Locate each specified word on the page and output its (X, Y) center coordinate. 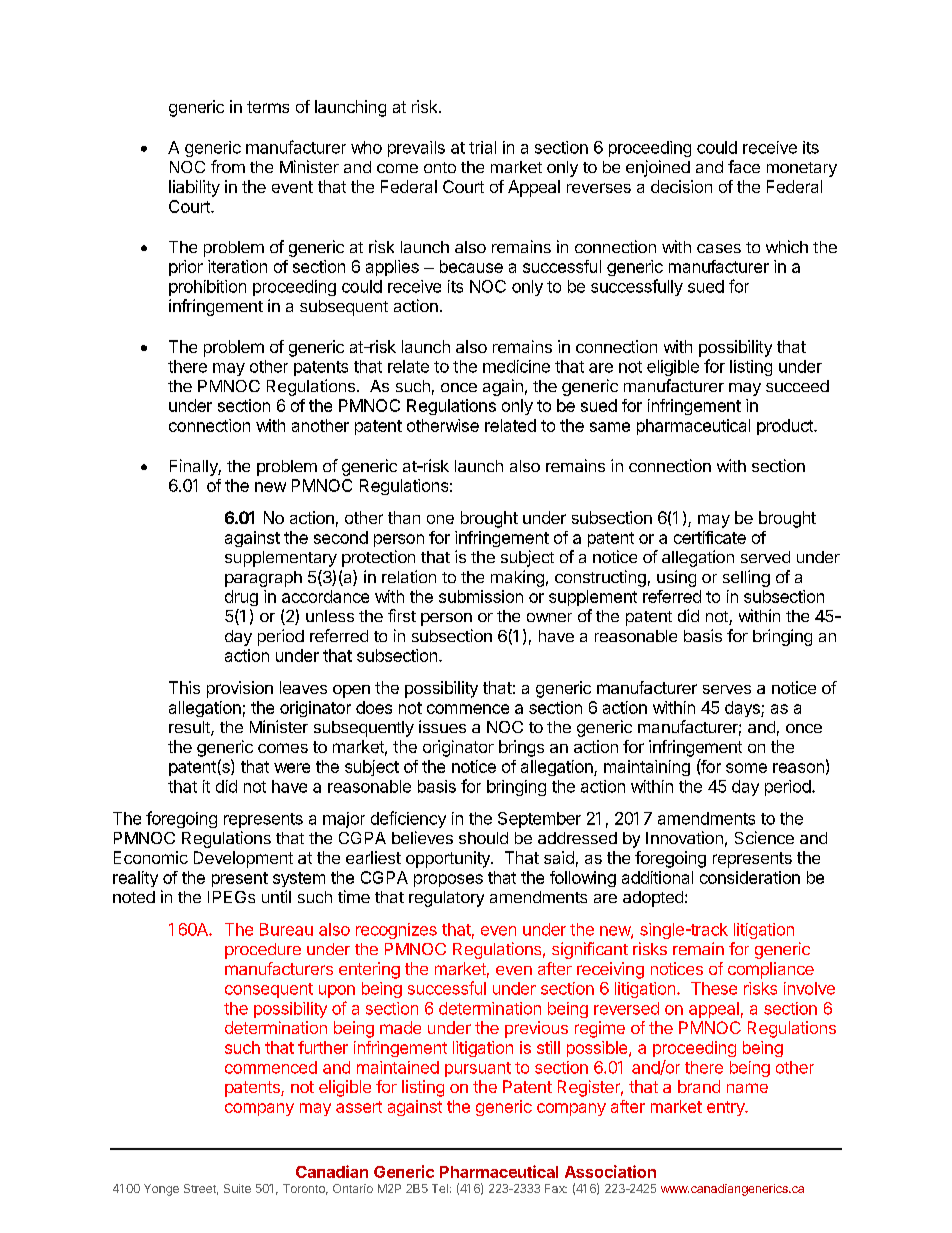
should (483, 838)
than (404, 517)
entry (727, 1108)
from (228, 166)
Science (764, 837)
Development (243, 859)
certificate (710, 537)
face (744, 166)
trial (482, 147)
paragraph (263, 579)
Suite (237, 1188)
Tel (440, 1188)
